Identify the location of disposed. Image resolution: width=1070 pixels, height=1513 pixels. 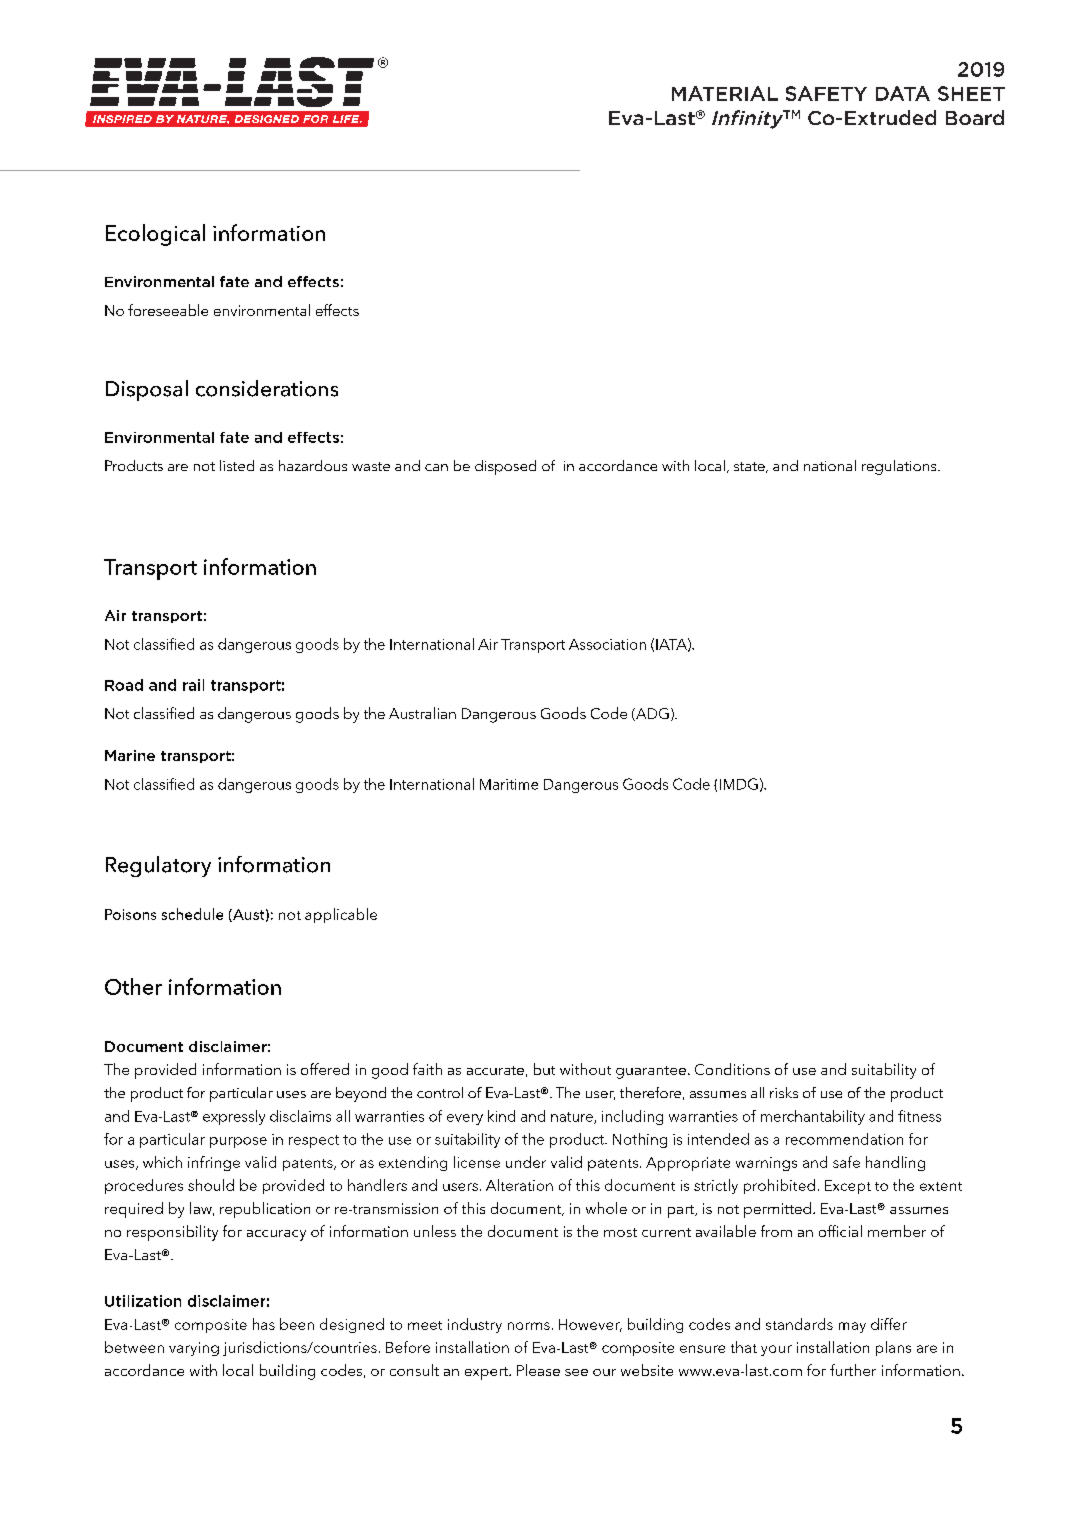
(505, 467).
